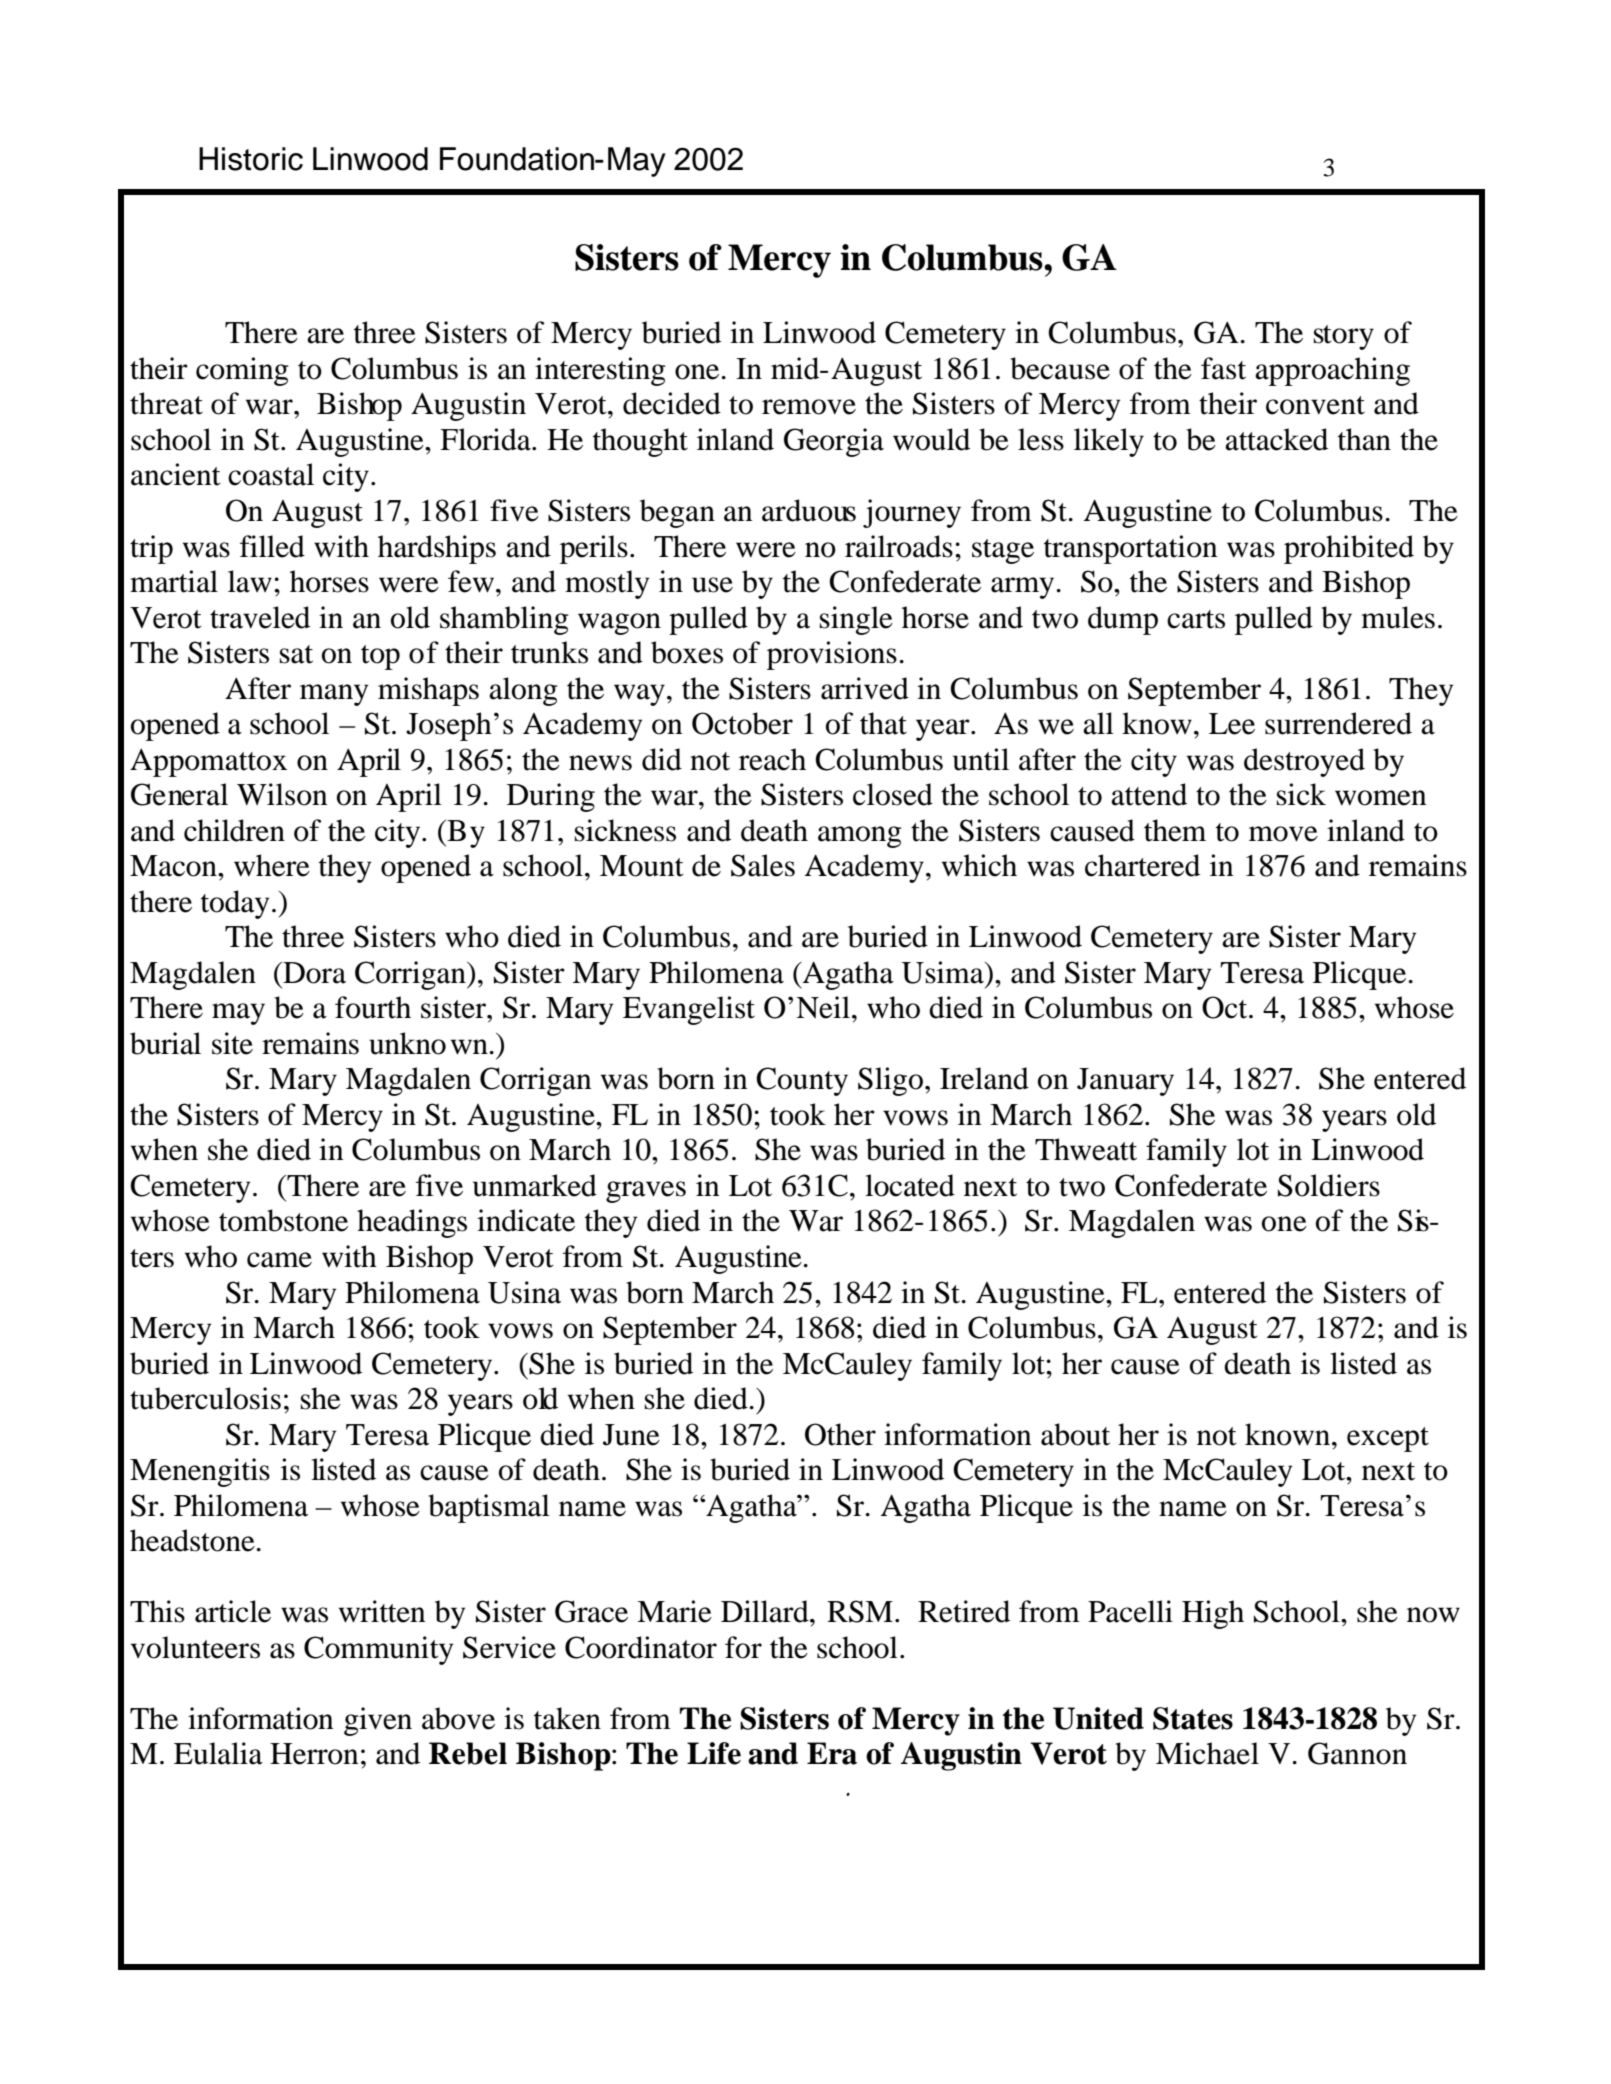  What do you see at coordinates (714, 1753) in the document?
I see `Life` at bounding box center [714, 1753].
